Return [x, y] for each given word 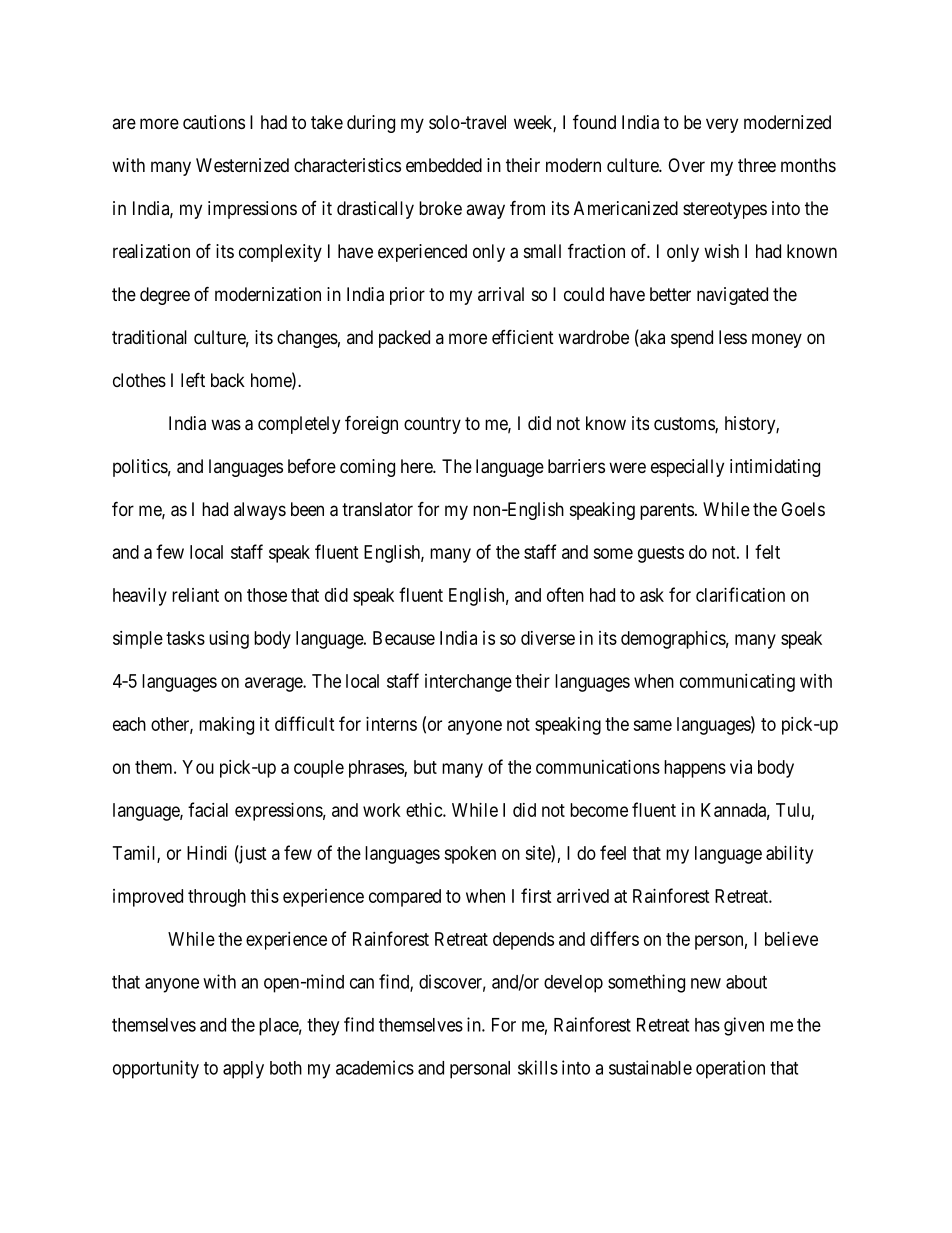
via [741, 767]
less [733, 337]
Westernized [242, 165]
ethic [425, 810]
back [228, 380]
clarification [740, 594]
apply [243, 1070]
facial [208, 809]
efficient [523, 336]
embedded [444, 165]
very [722, 125]
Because [404, 638]
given [744, 1026]
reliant [195, 595]
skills [538, 1067]
